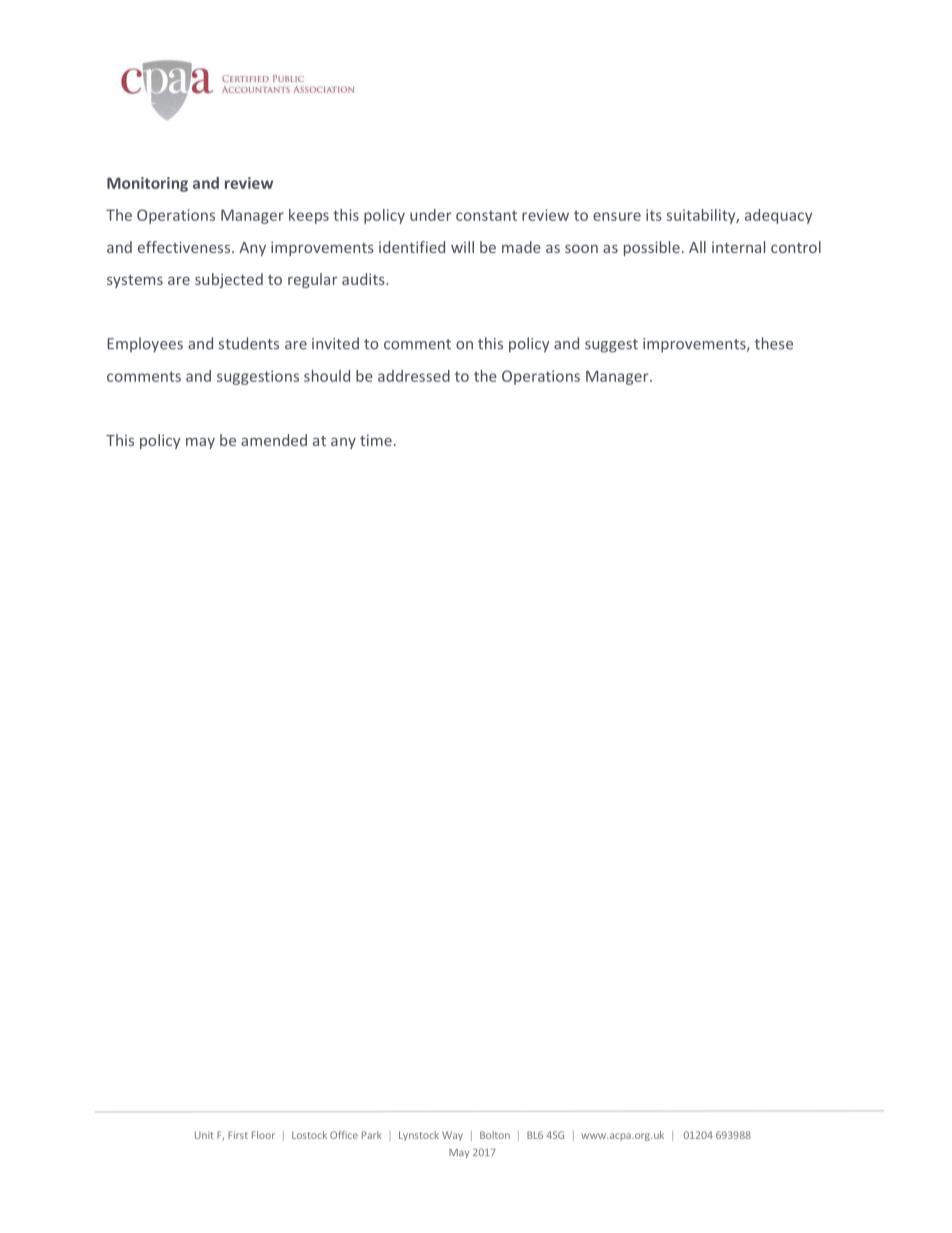  I want to click on these, so click(774, 343).
